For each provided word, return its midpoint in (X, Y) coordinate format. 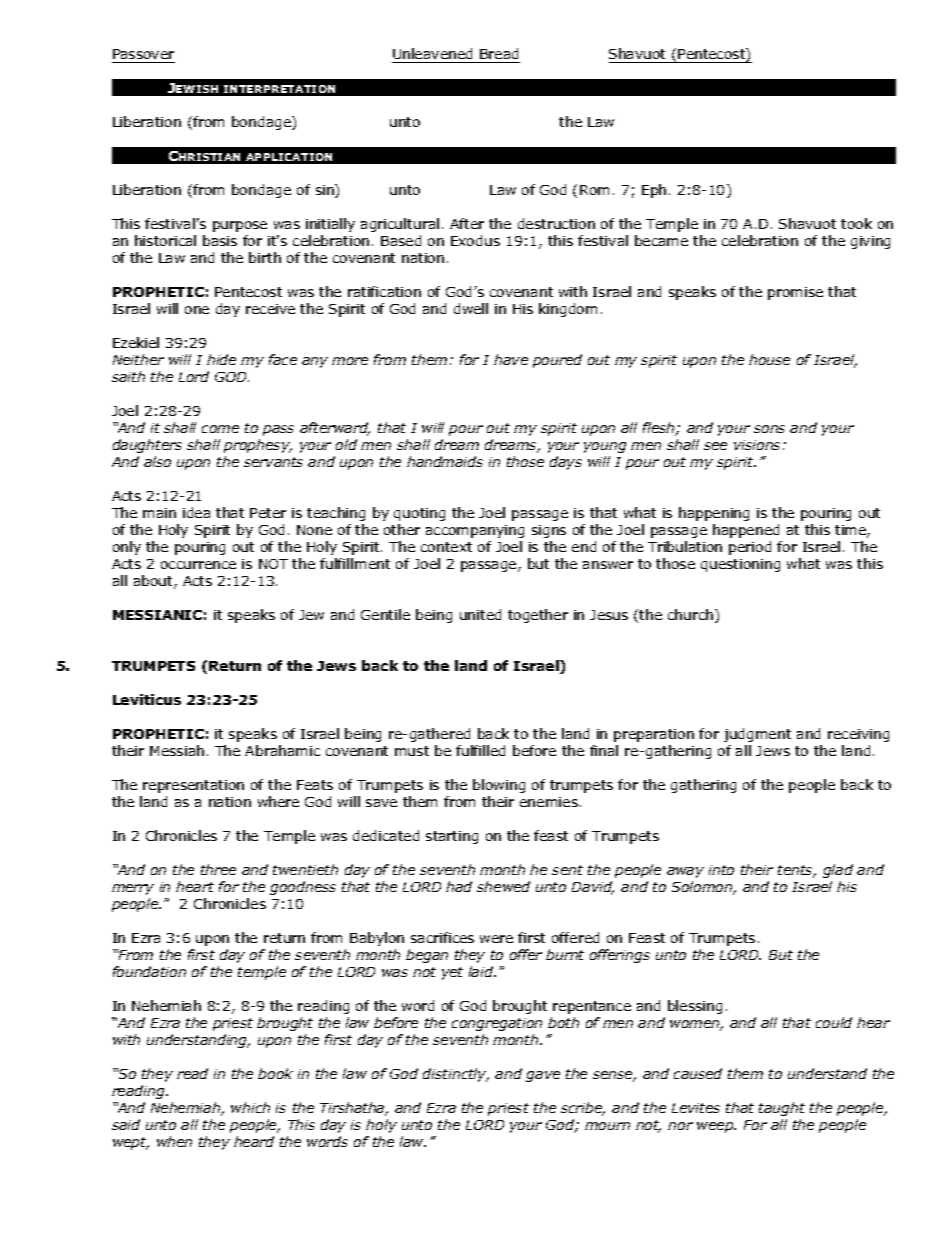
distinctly (456, 1075)
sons (769, 429)
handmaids (445, 461)
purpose (240, 226)
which (250, 1107)
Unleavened (432, 53)
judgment (757, 735)
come (220, 429)
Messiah (177, 750)
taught (782, 1109)
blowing (499, 786)
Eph (654, 191)
